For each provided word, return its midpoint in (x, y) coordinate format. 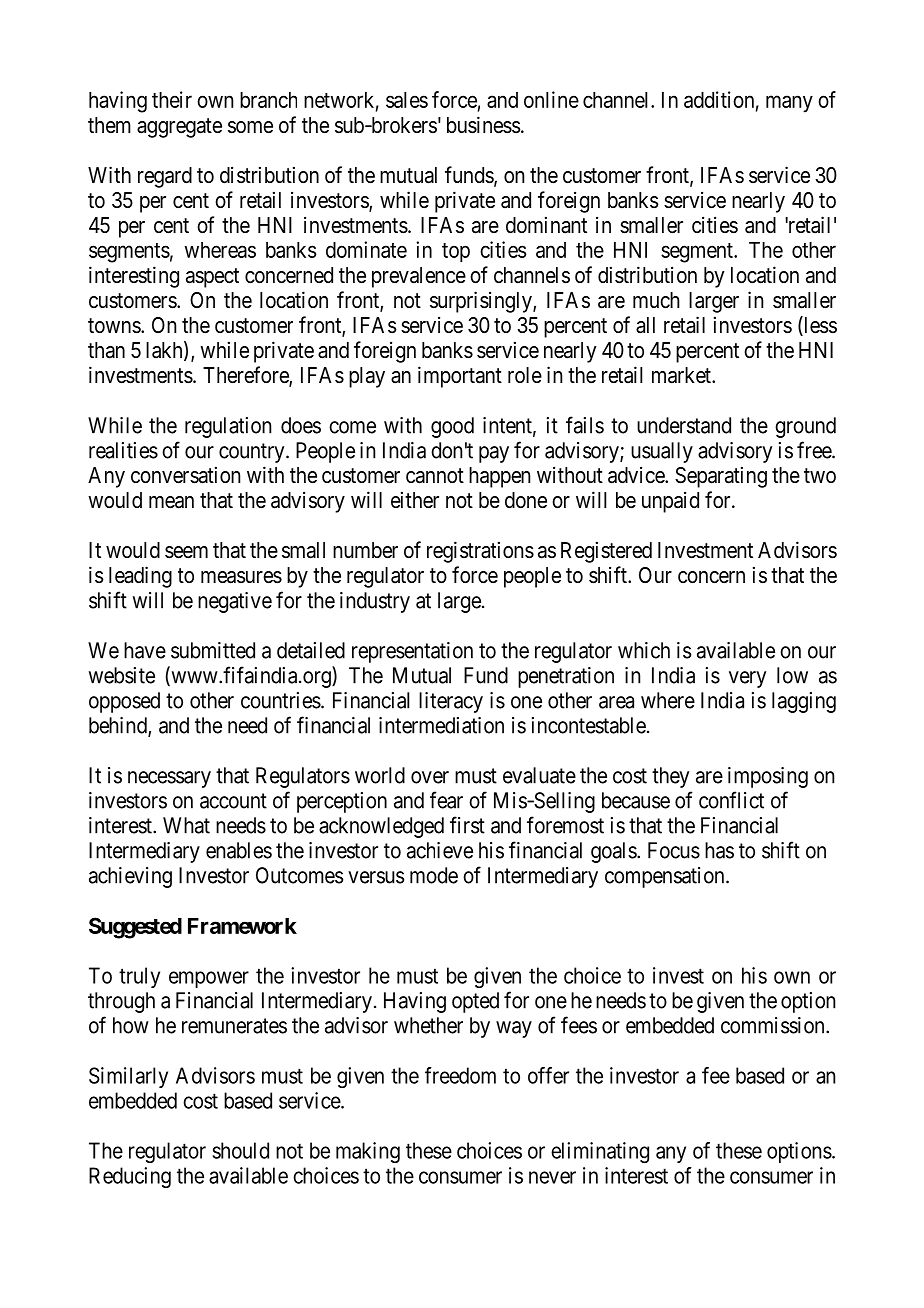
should (240, 1150)
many (789, 104)
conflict (731, 800)
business (484, 125)
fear (446, 800)
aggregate (179, 128)
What (186, 825)
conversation (185, 475)
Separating (721, 477)
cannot (435, 476)
